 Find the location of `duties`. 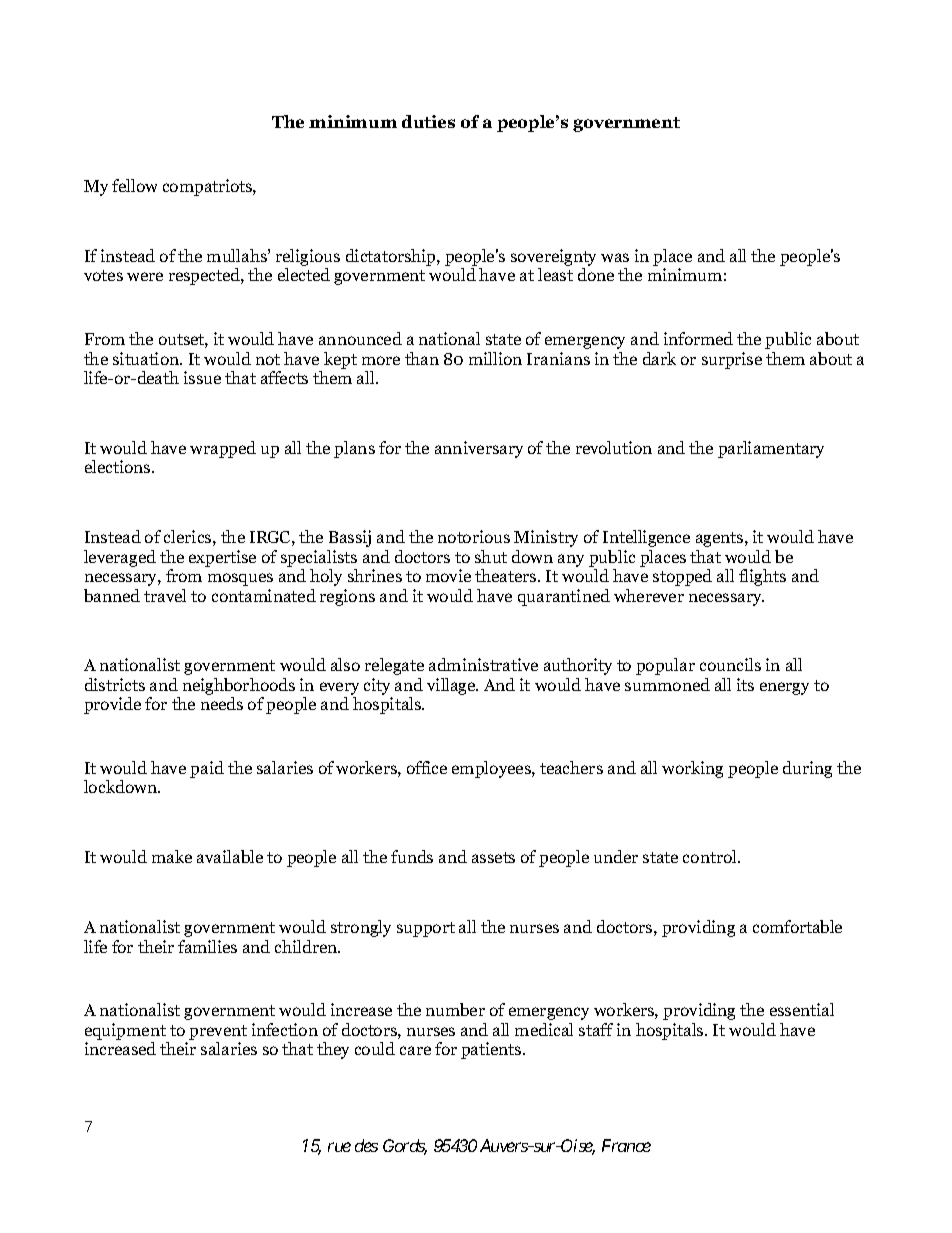

duties is located at coordinates (428, 121).
